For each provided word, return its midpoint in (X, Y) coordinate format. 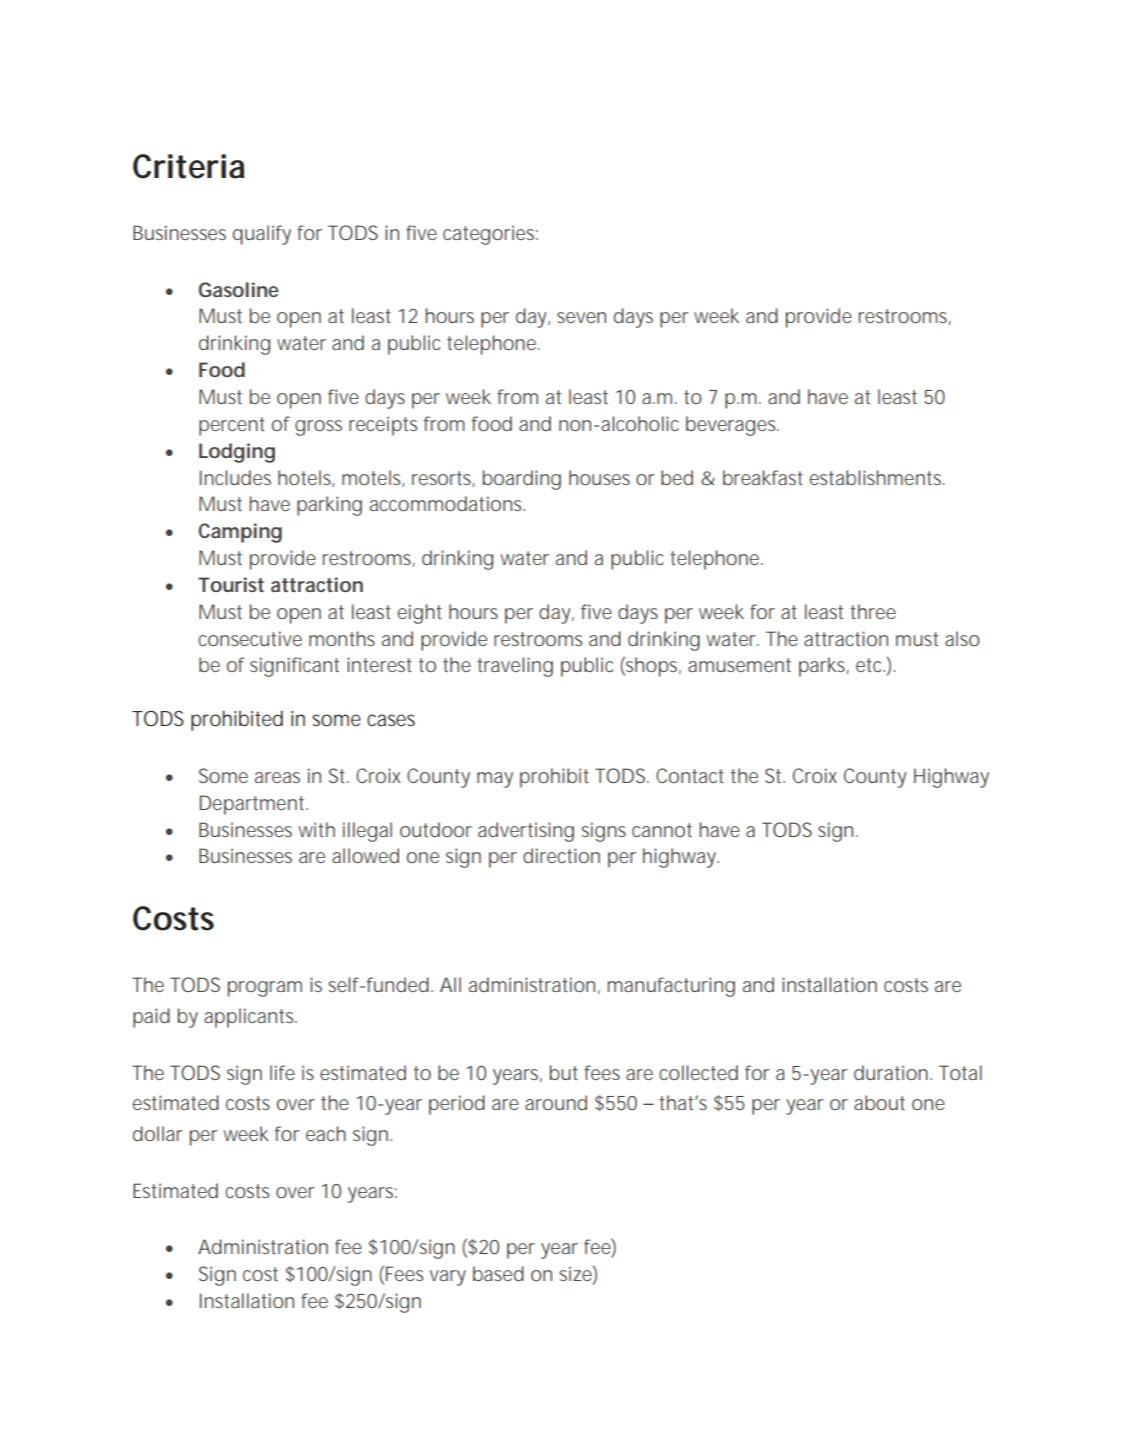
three (873, 611)
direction (561, 855)
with (317, 829)
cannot (662, 830)
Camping (240, 533)
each (326, 1133)
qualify (262, 235)
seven (581, 317)
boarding (522, 480)
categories (490, 235)
